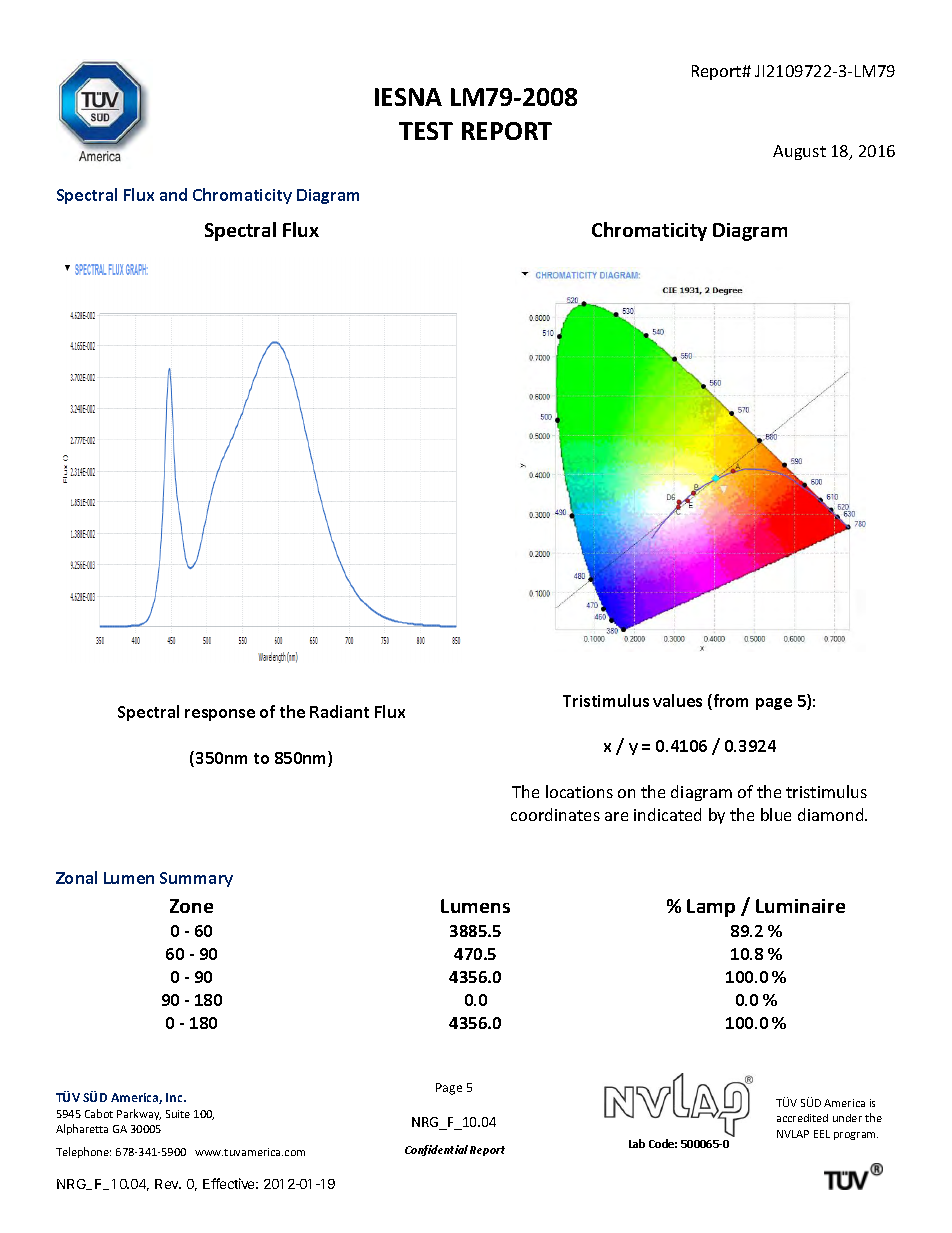 Image resolution: width=952 pixels, height=1233 pixels. What do you see at coordinates (220, 715) in the image?
I see `response` at bounding box center [220, 715].
